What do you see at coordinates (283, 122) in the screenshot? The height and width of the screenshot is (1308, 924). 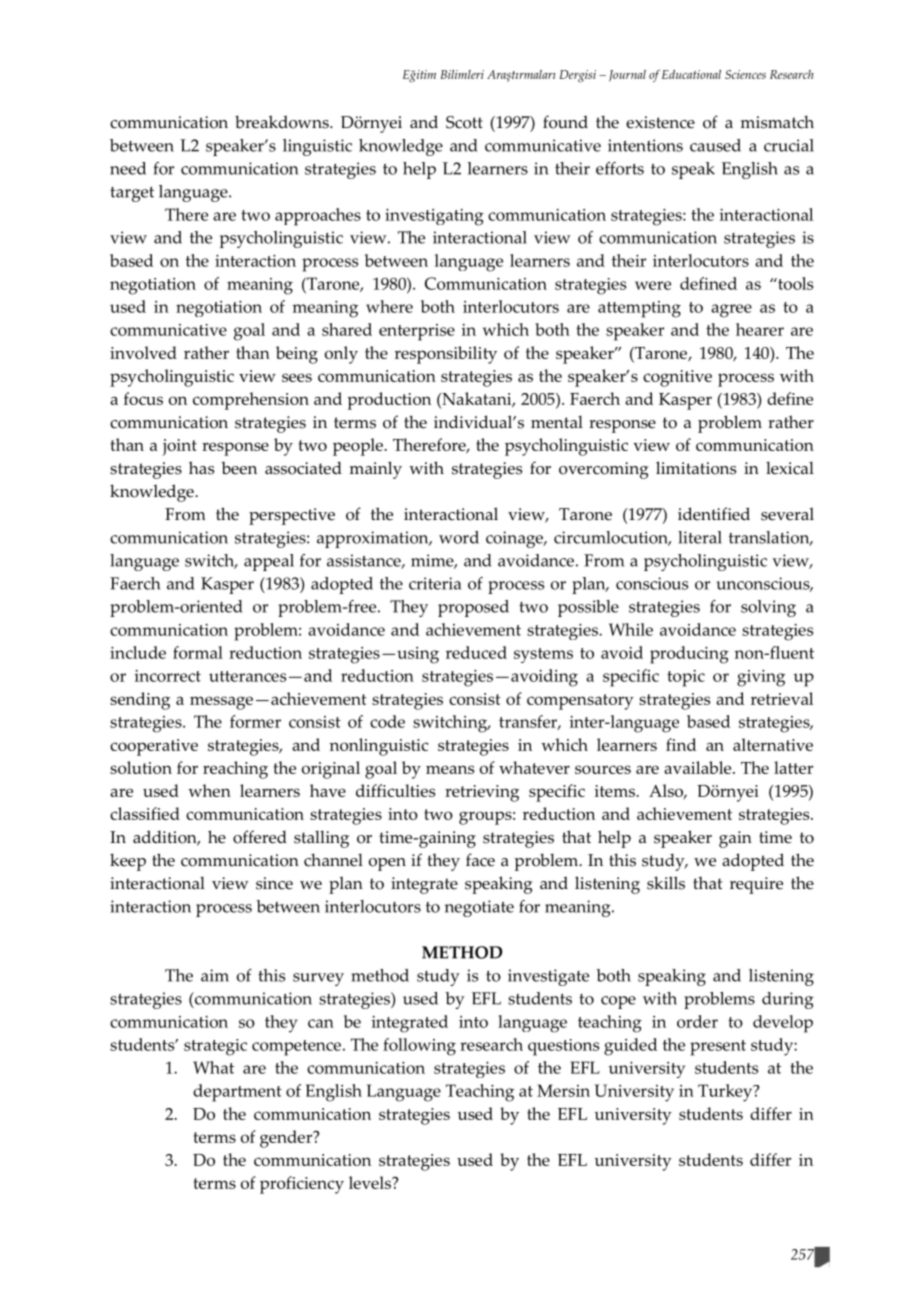 I see `breakdowns` at bounding box center [283, 122].
